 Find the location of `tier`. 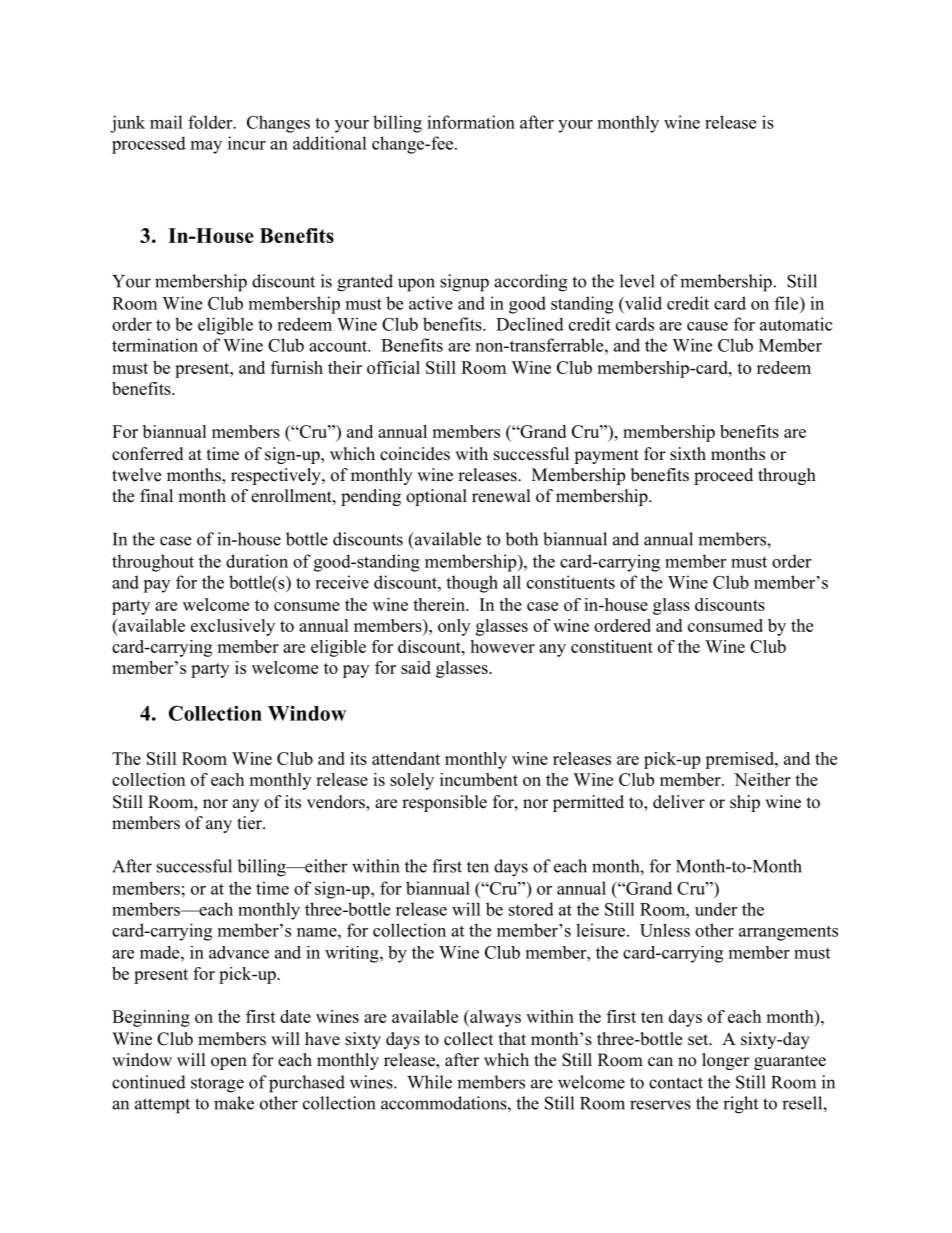

tier is located at coordinates (250, 823).
